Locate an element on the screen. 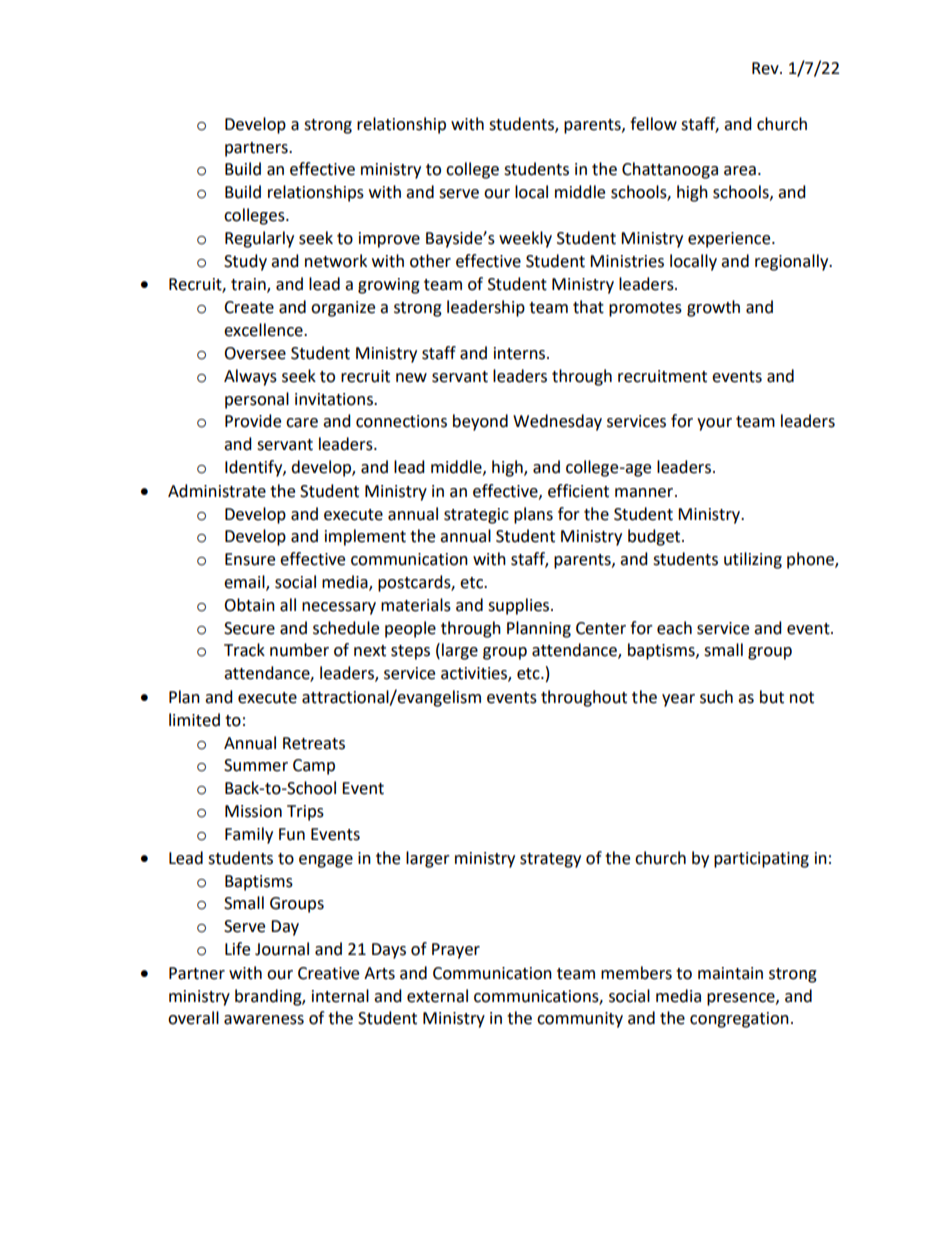  such is located at coordinates (716, 697).
